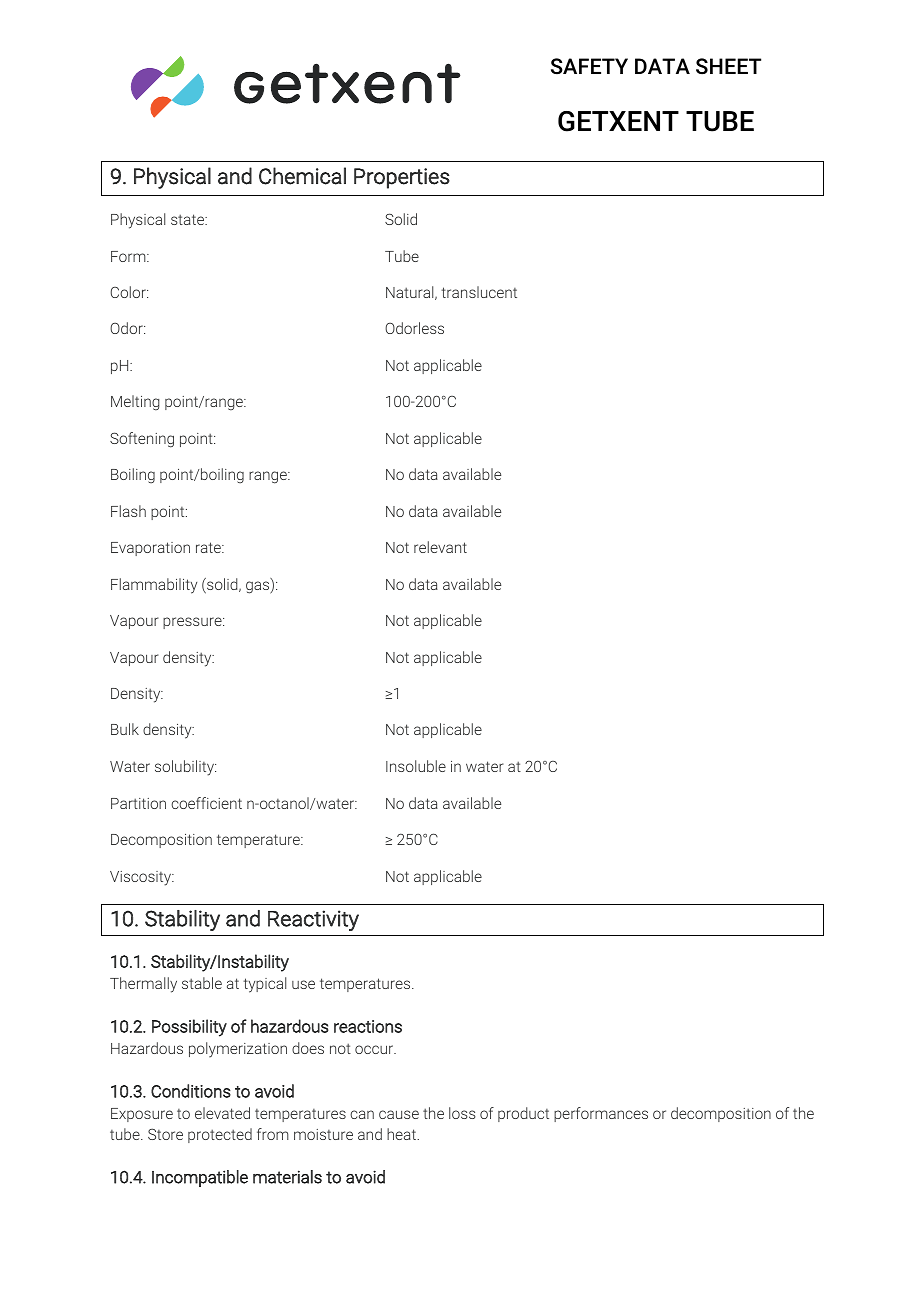 Image resolution: width=924 pixels, height=1308 pixels. I want to click on state, so click(189, 219).
